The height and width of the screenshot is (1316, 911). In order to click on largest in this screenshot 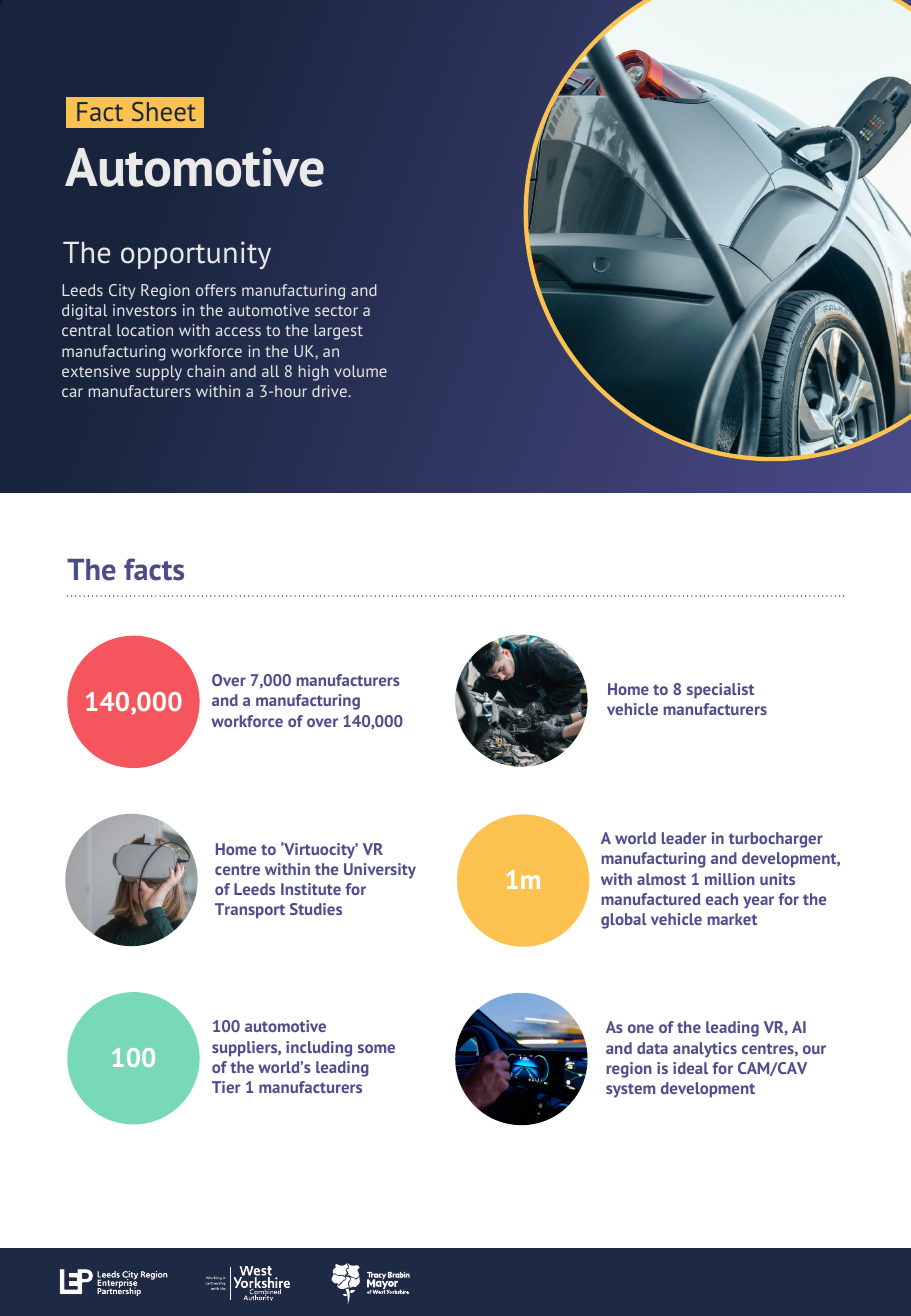, I will do `click(338, 332)`.
